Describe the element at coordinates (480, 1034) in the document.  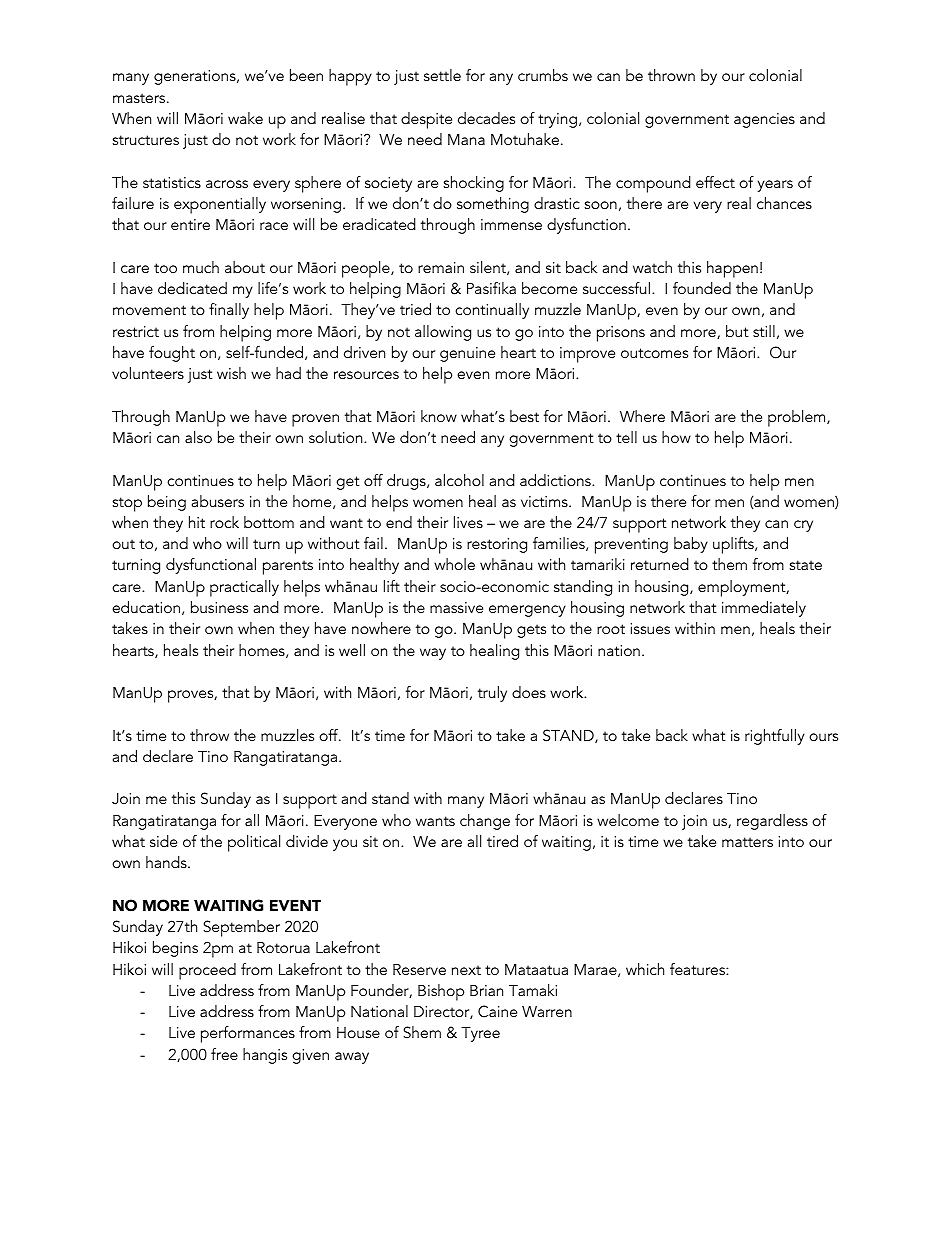
I see `Tyree` at that location.
